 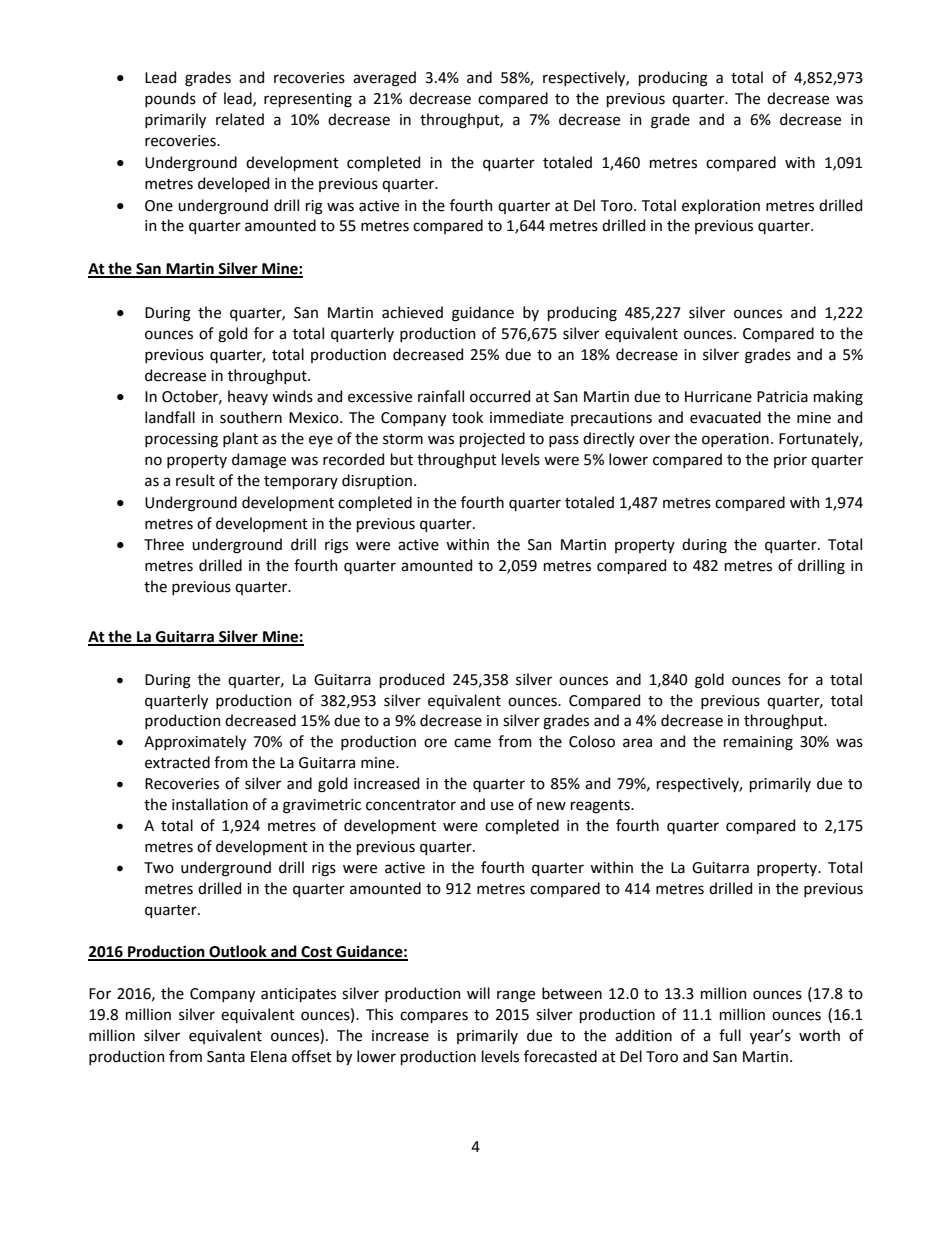 I want to click on averaged, so click(x=384, y=79).
